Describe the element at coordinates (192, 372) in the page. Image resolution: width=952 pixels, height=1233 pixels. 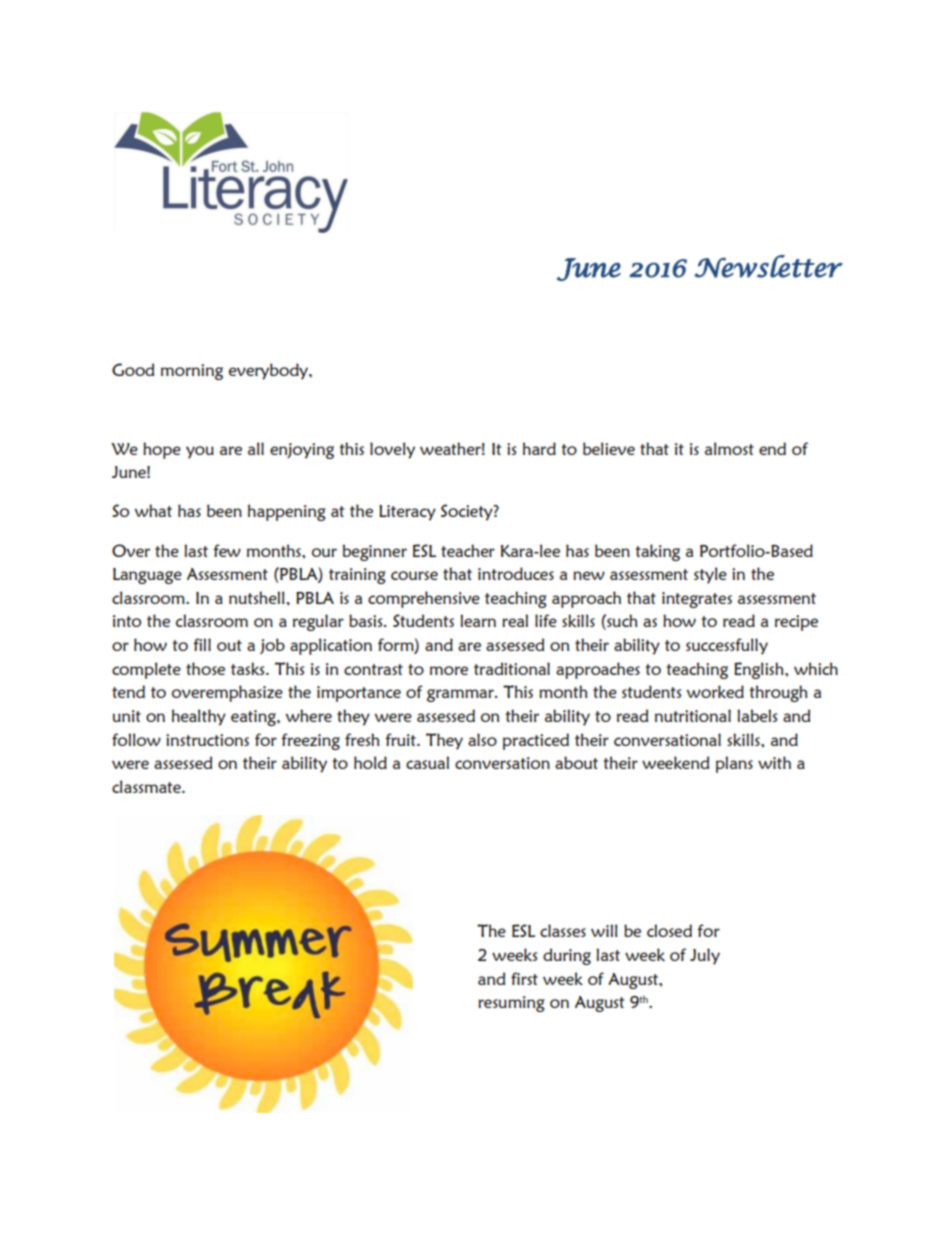
I see `morning` at that location.
